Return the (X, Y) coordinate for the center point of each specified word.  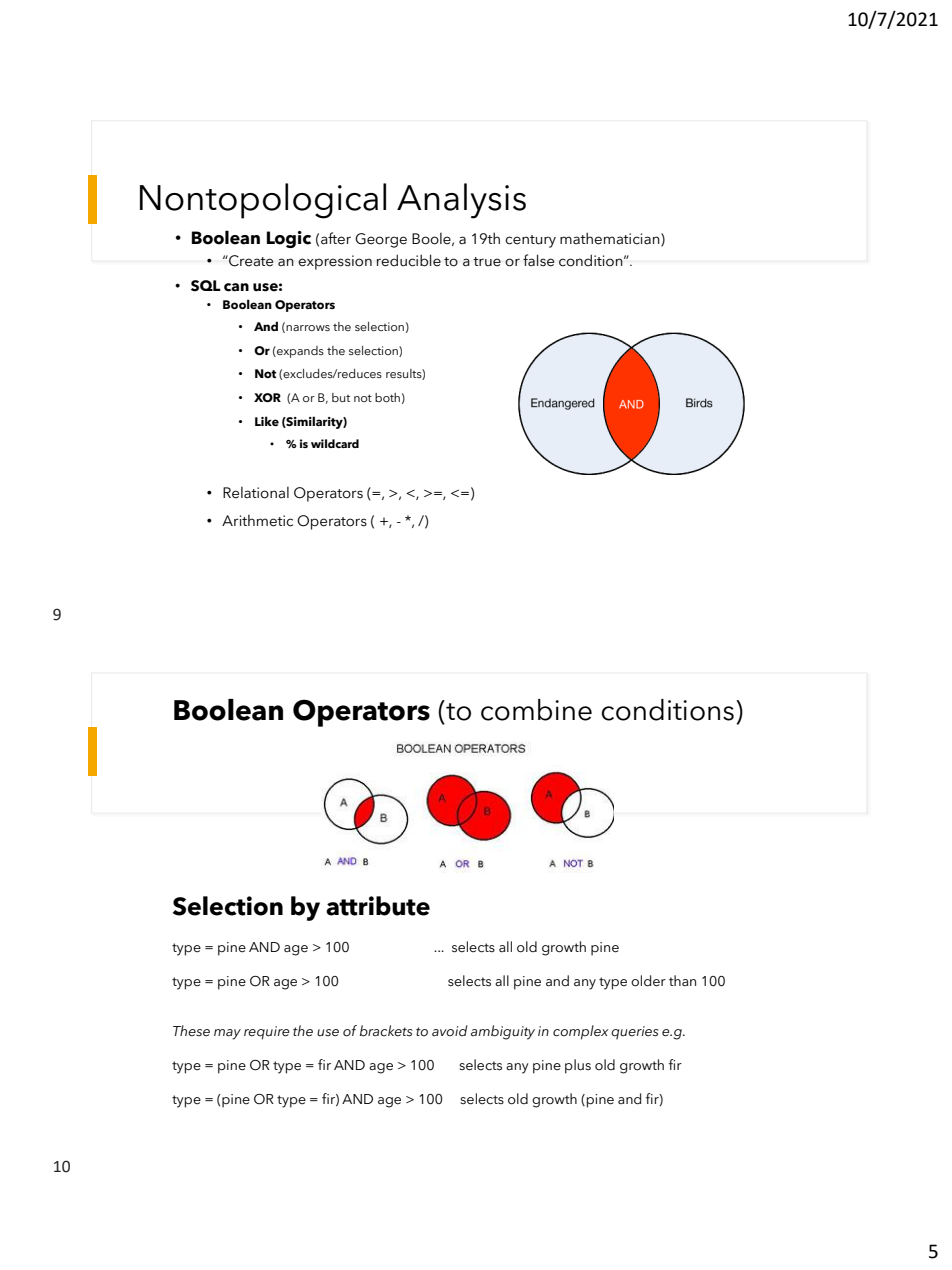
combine (536, 710)
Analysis (461, 201)
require (266, 1033)
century (530, 241)
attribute (378, 906)
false (539, 260)
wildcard (335, 443)
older (648, 981)
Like (267, 421)
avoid (449, 1031)
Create (250, 261)
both (387, 397)
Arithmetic (257, 521)
